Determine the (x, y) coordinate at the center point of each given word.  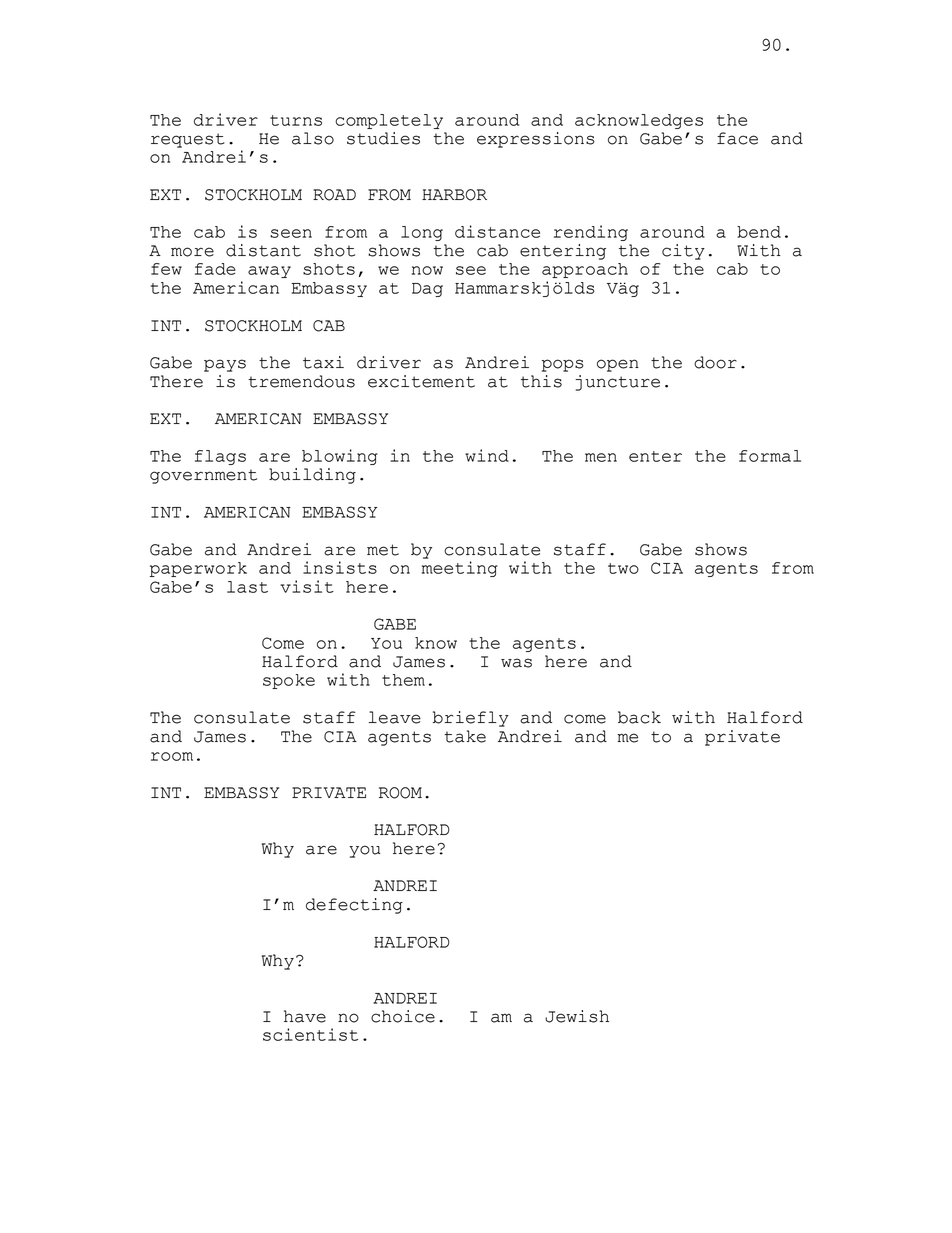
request (188, 140)
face (737, 138)
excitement (421, 381)
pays (225, 365)
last (247, 587)
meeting (460, 569)
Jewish (577, 1016)
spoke (289, 681)
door (715, 362)
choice (403, 1016)
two (623, 568)
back (639, 717)
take (465, 736)
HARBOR (454, 195)
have (305, 1016)
